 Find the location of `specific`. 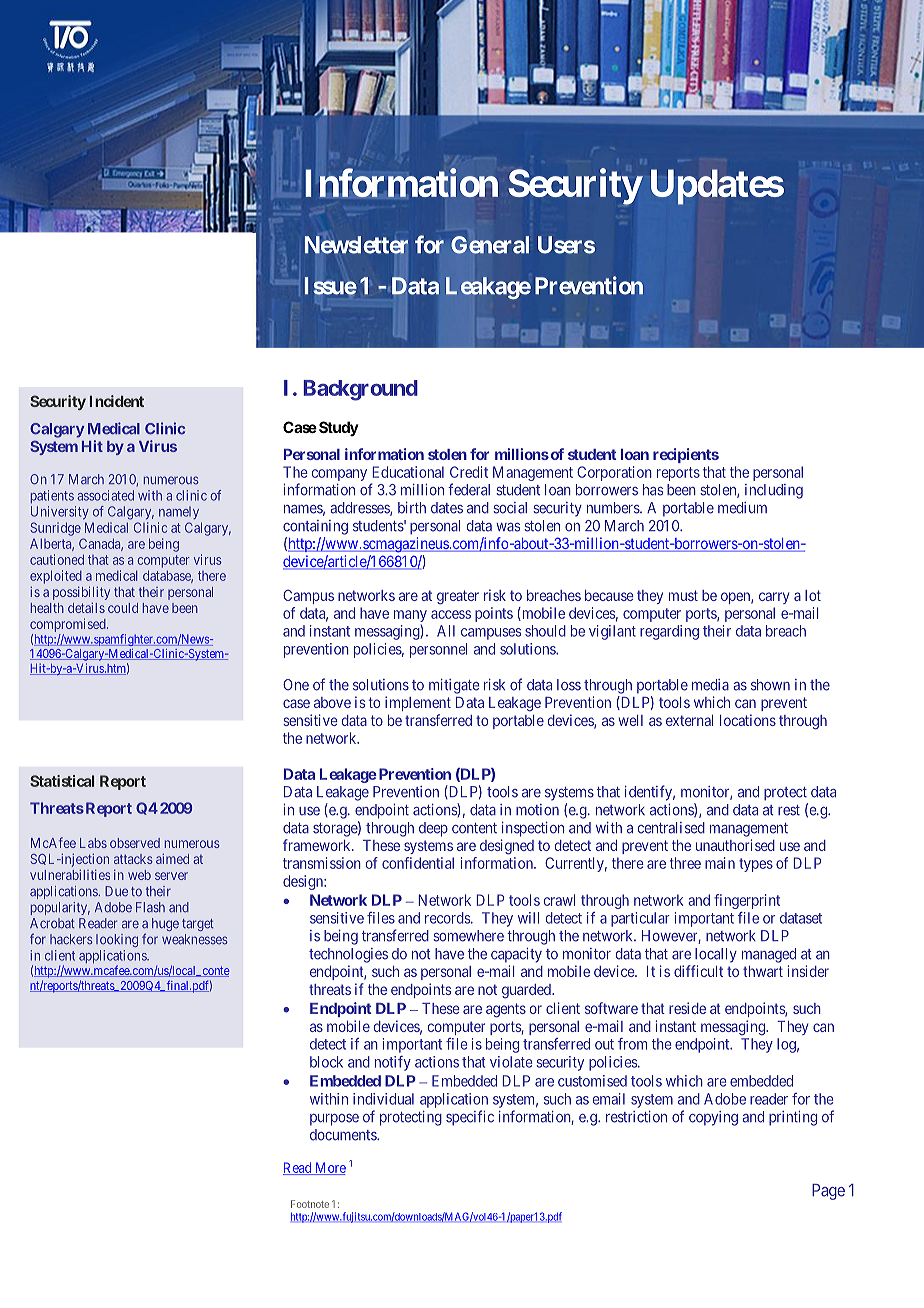

specific is located at coordinates (470, 1118).
